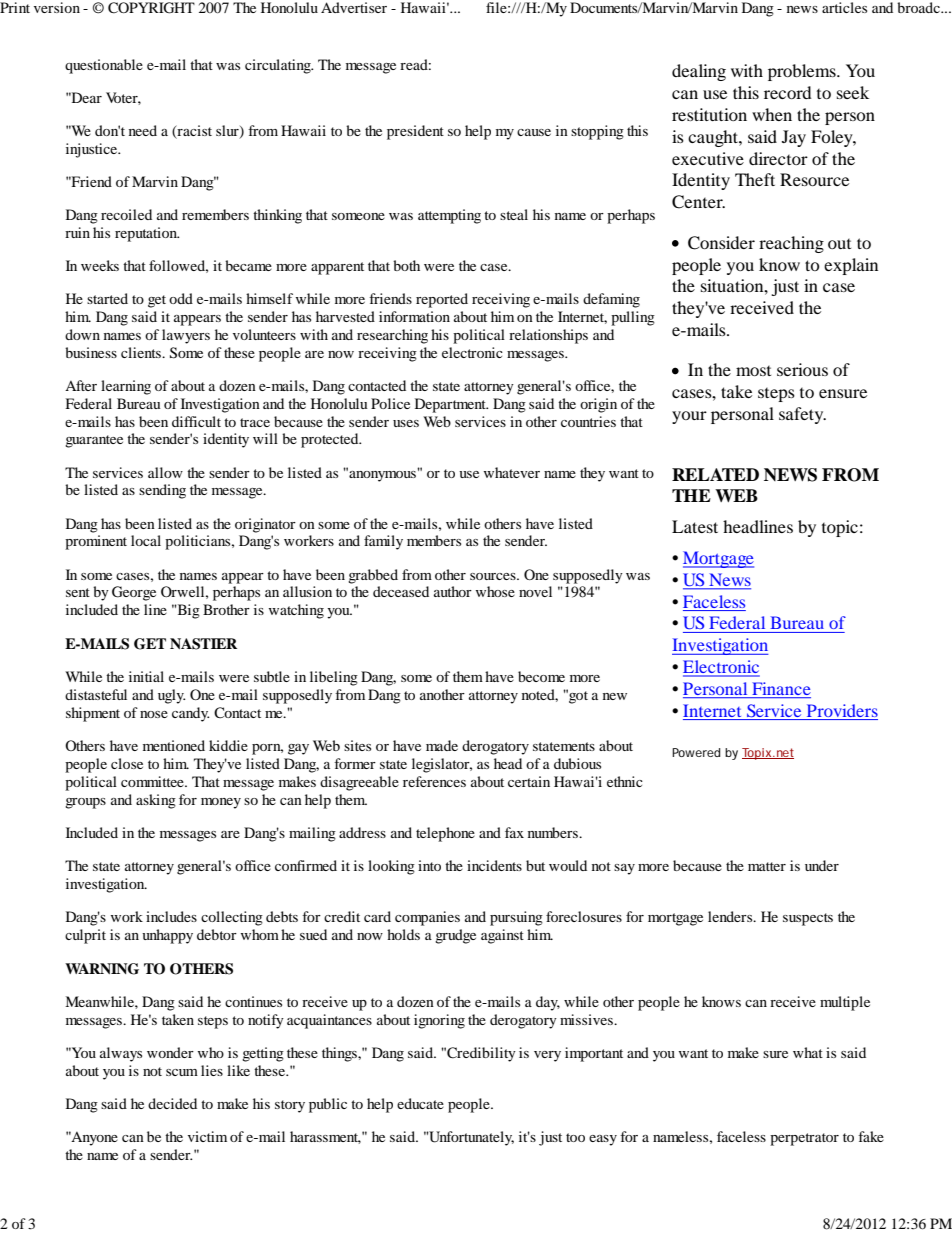  I want to click on most, so click(753, 371).
